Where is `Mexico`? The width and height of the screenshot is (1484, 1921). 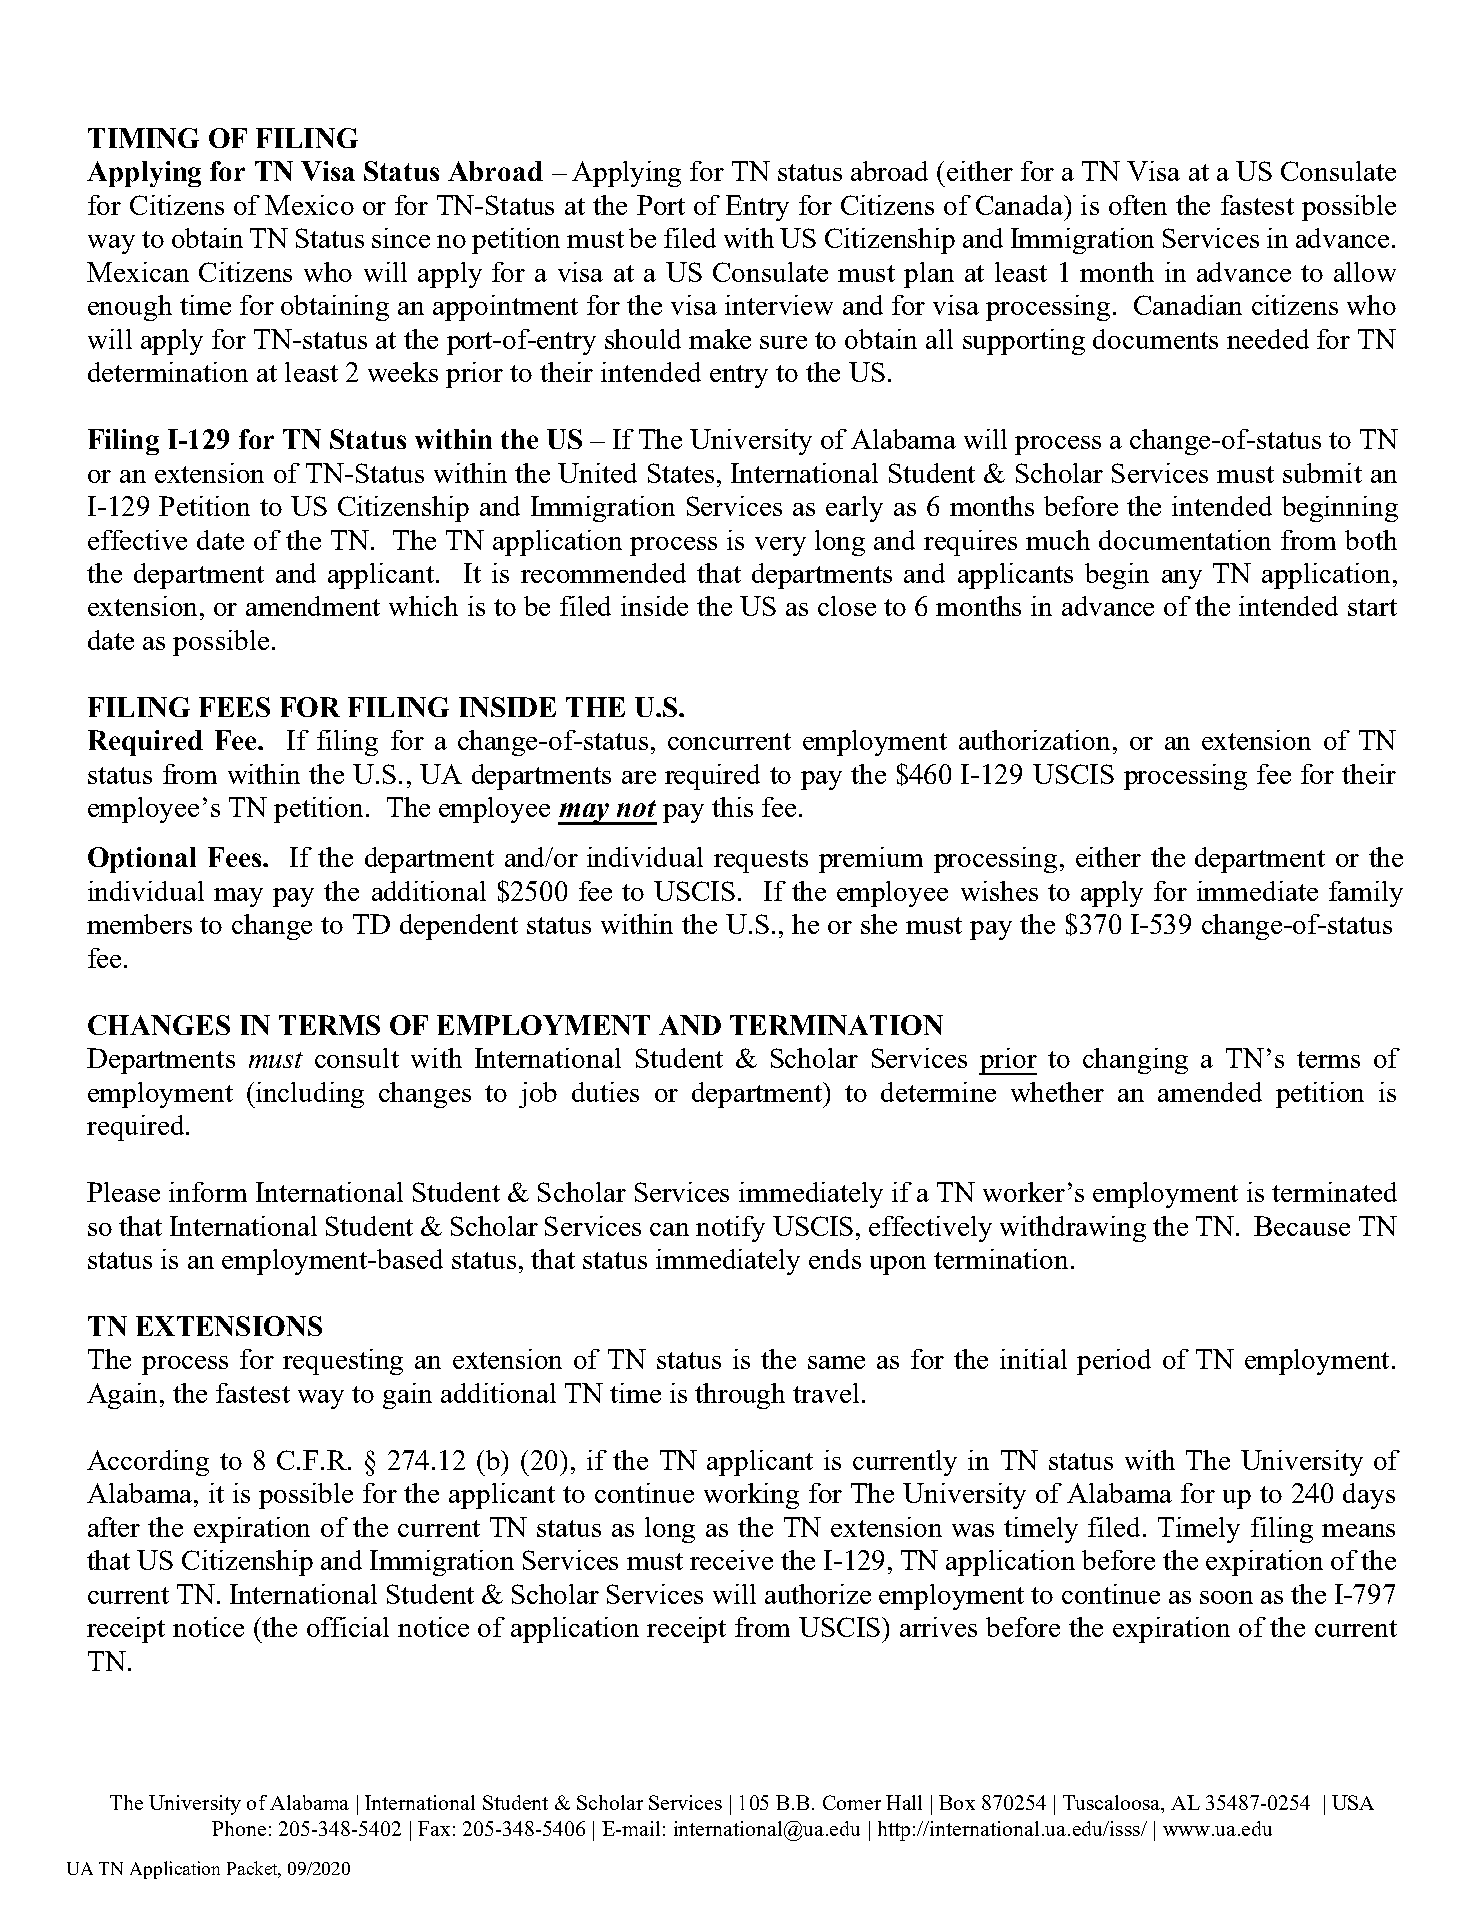 Mexico is located at coordinates (309, 205).
